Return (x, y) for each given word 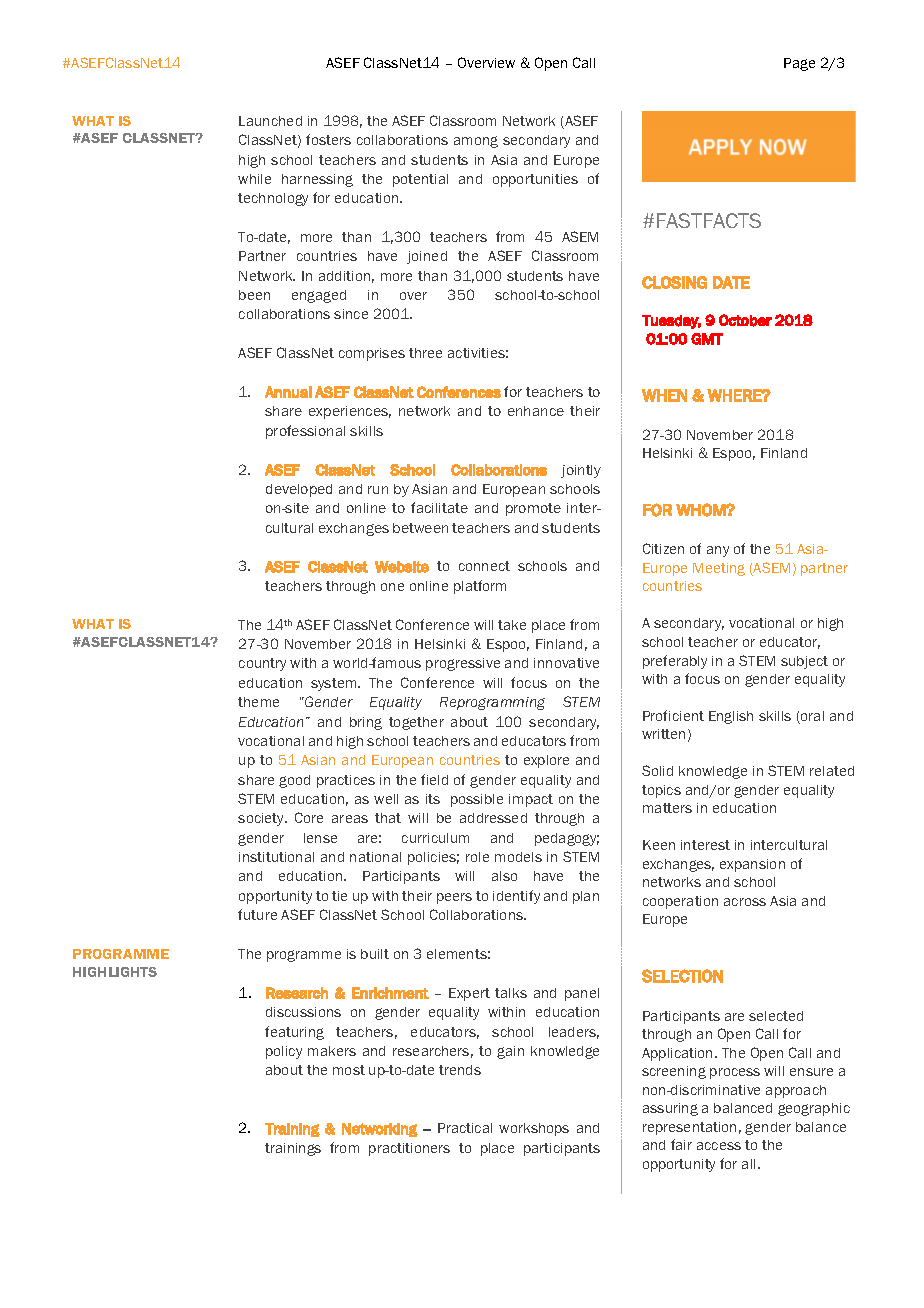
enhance (536, 411)
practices (346, 781)
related (832, 771)
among (476, 142)
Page (799, 64)
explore (546, 761)
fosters (328, 139)
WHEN (664, 395)
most (349, 1070)
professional (305, 432)
